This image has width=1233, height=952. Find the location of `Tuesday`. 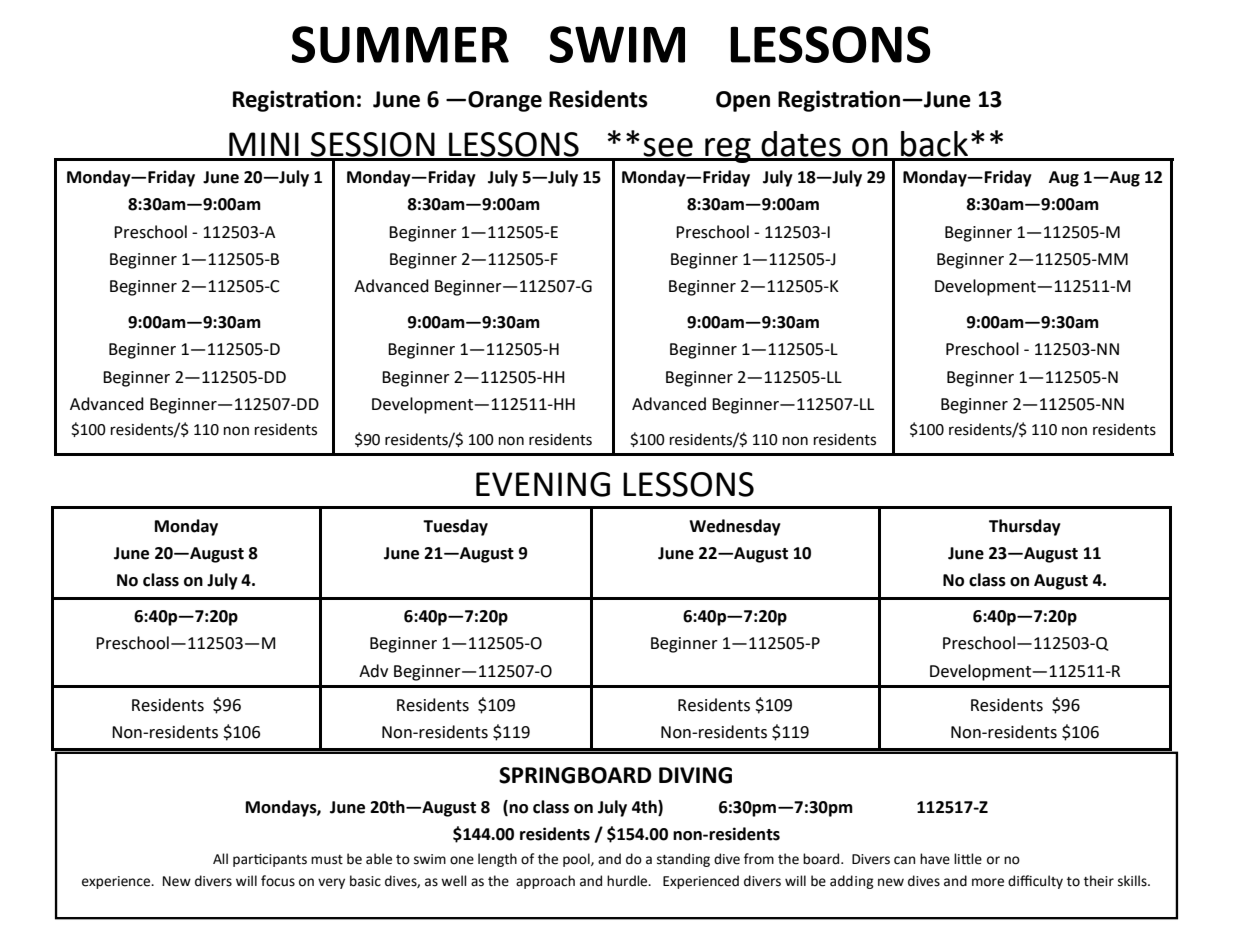

Tuesday is located at coordinates (455, 527).
